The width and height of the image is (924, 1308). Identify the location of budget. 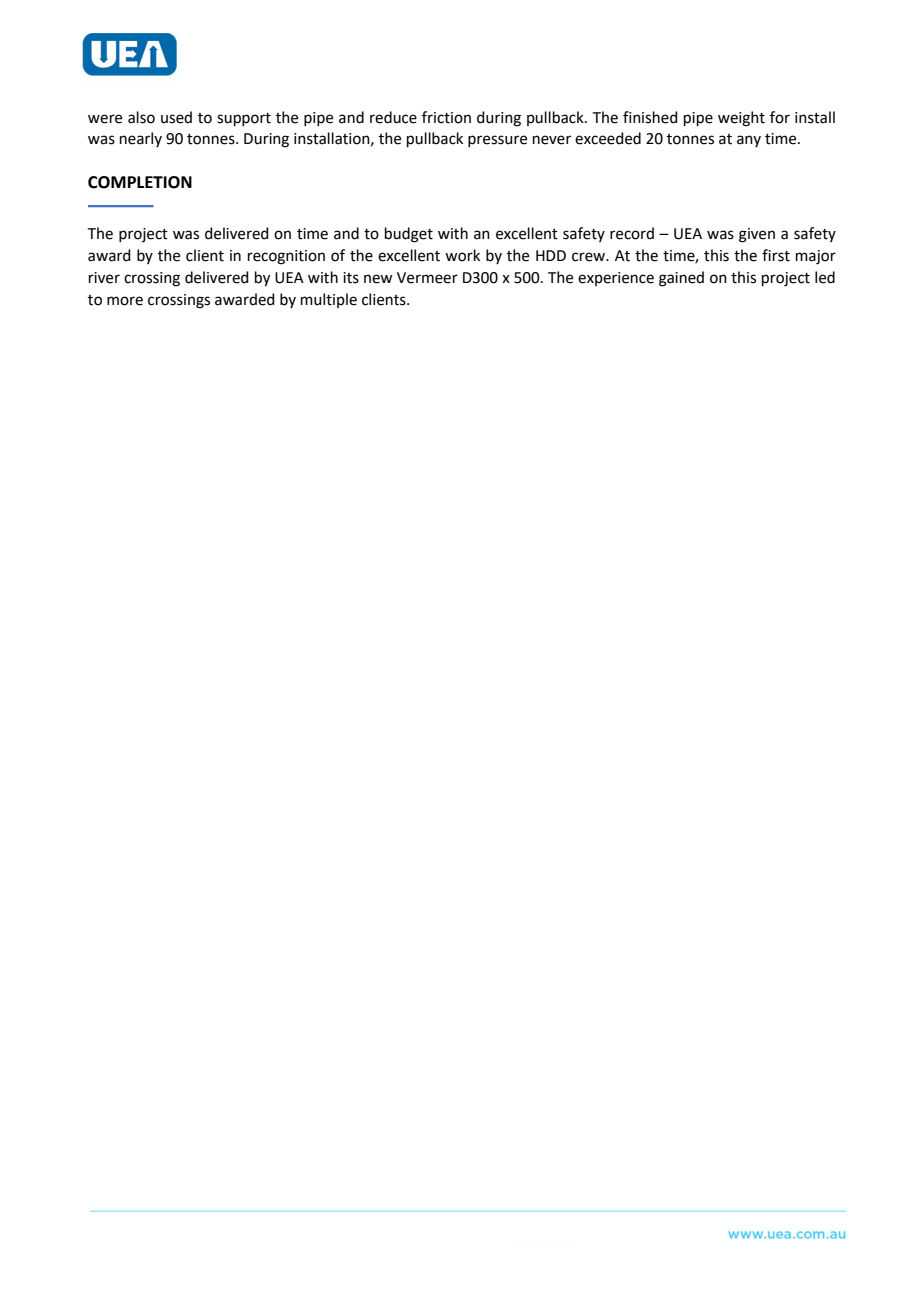
(409, 235).
